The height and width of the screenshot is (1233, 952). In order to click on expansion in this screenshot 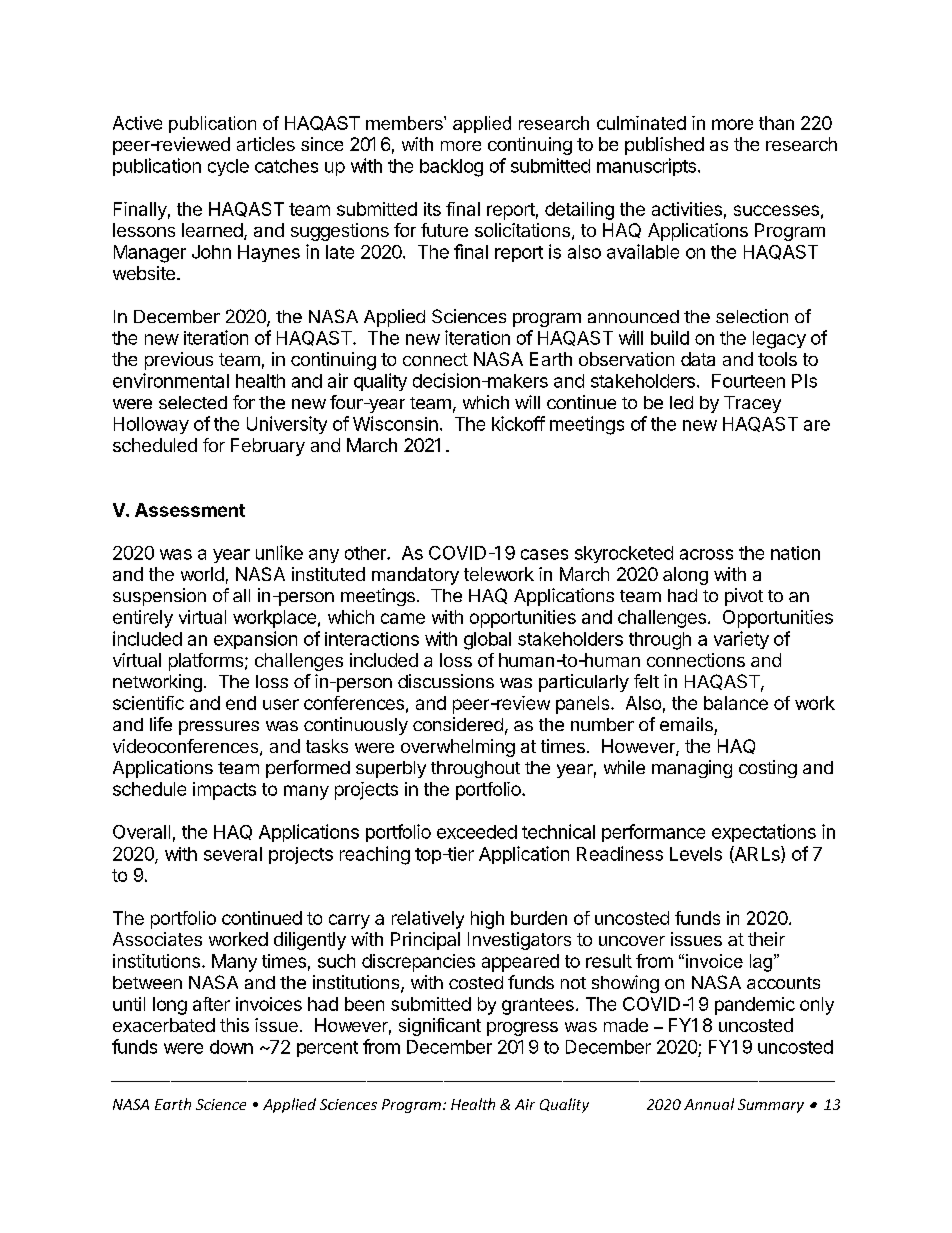, I will do `click(255, 640)`.
